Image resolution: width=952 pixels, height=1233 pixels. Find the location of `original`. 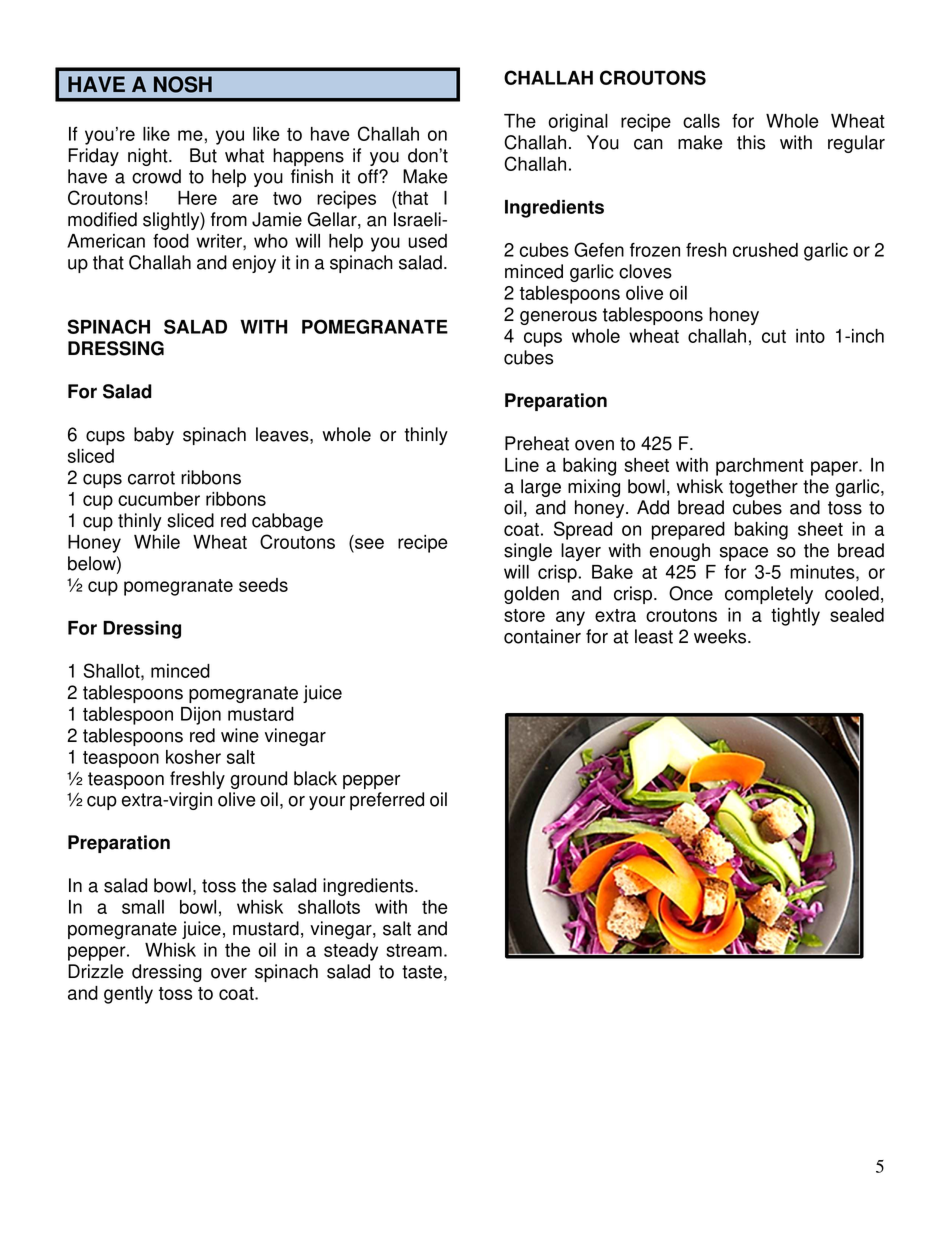

original is located at coordinates (578, 123).
